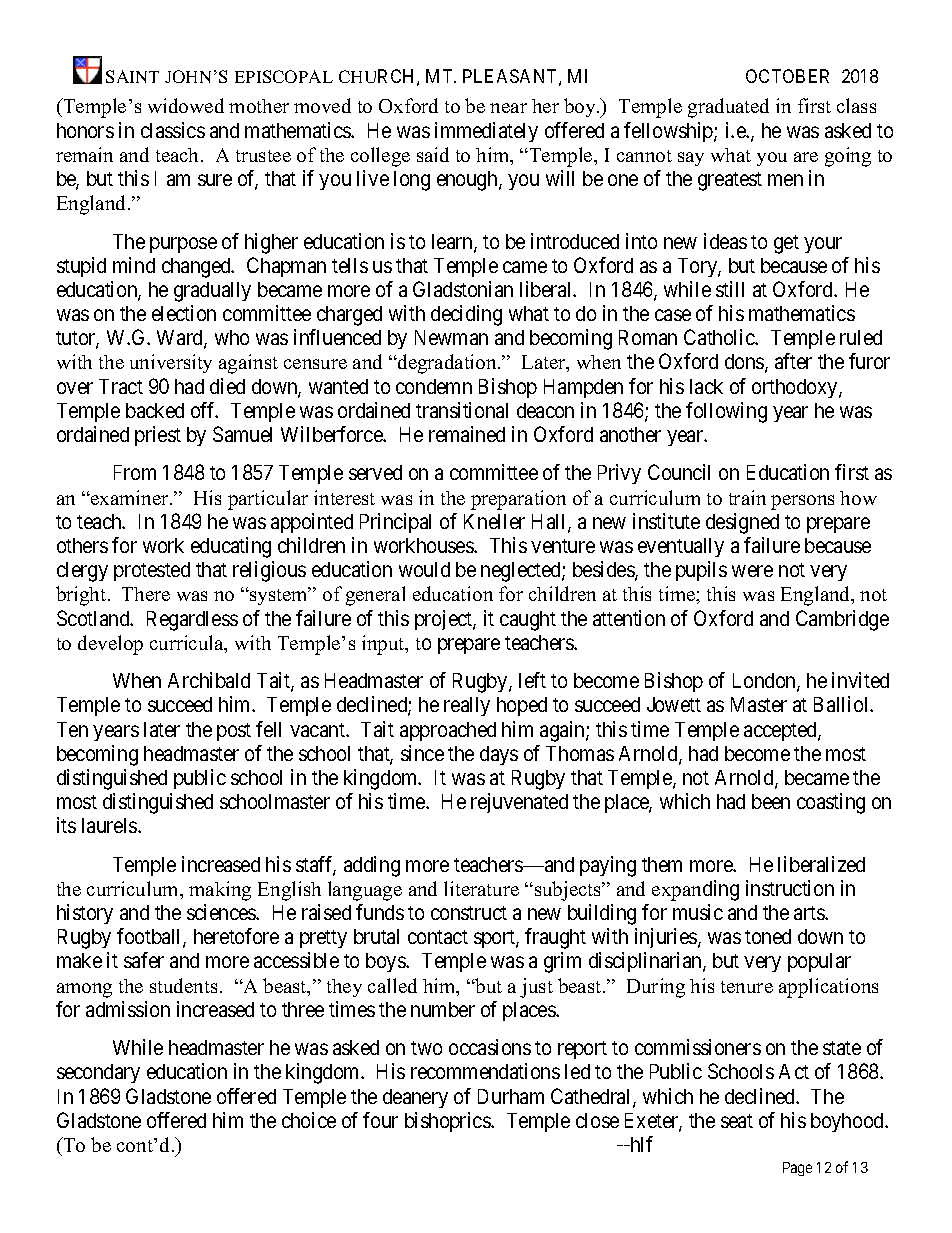  What do you see at coordinates (192, 621) in the screenshot?
I see `Regardless` at bounding box center [192, 621].
